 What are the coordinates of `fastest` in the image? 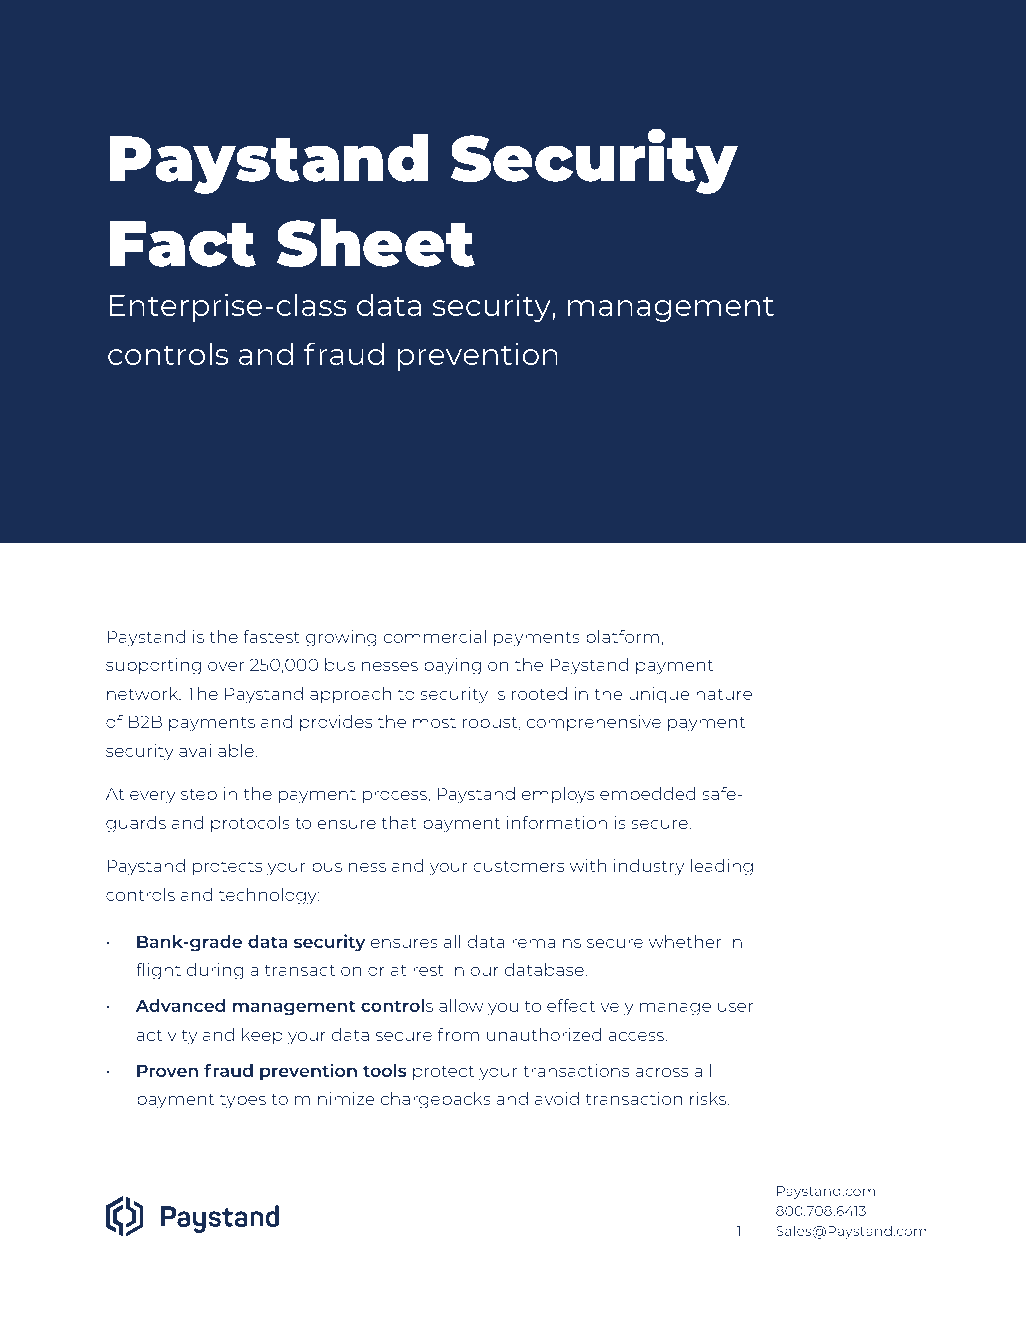 It's located at (271, 636).
